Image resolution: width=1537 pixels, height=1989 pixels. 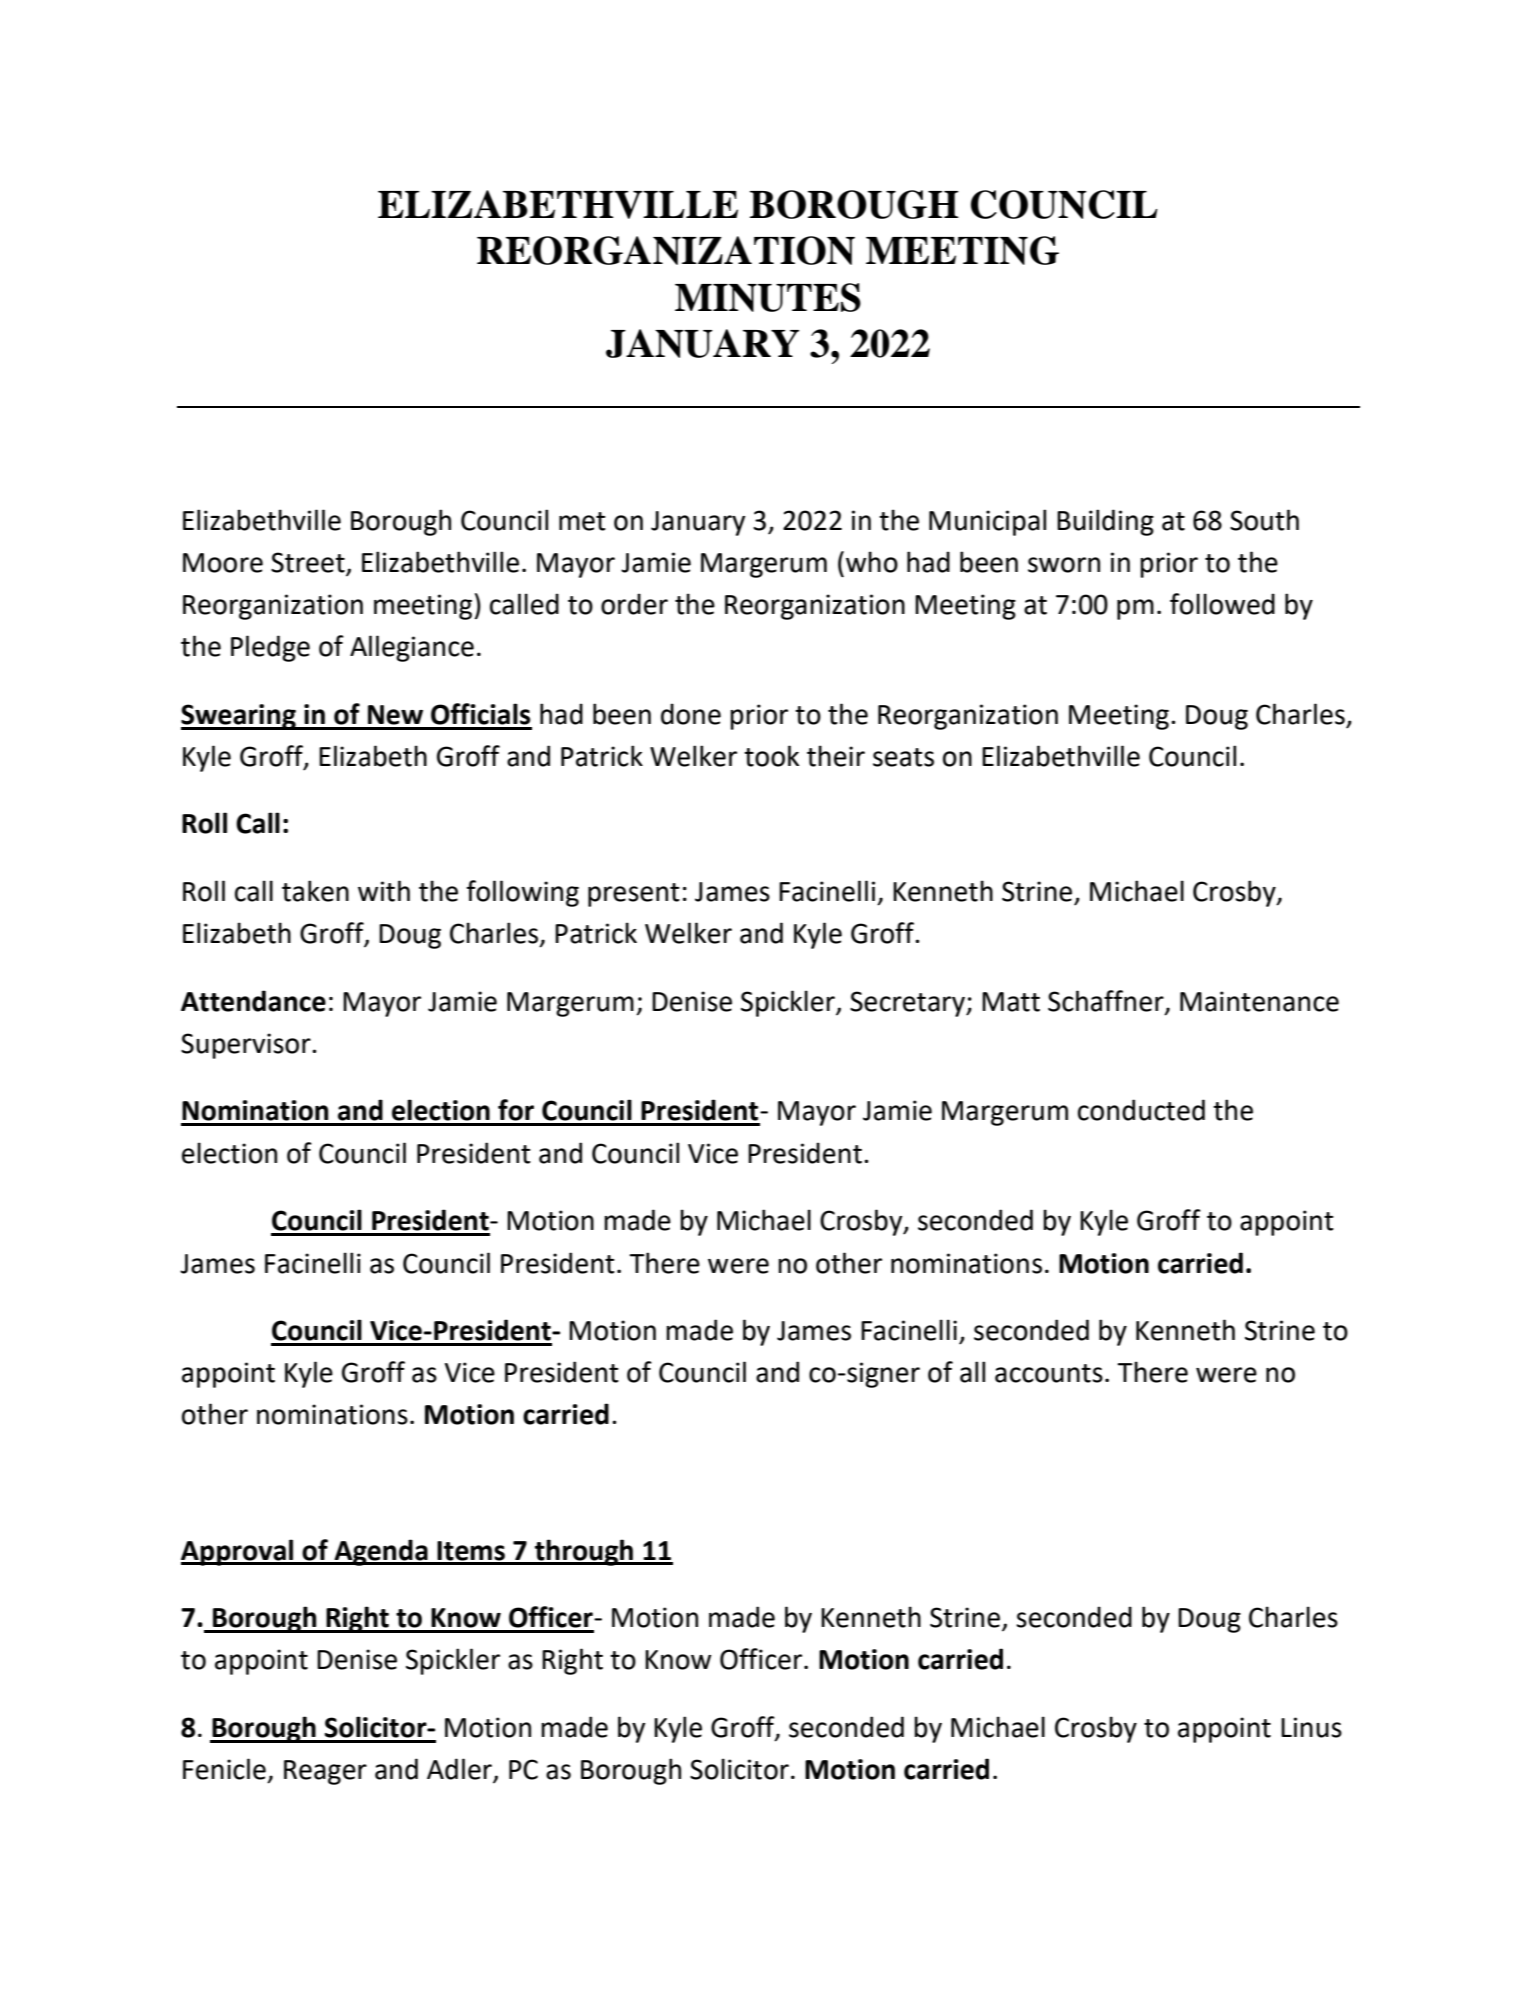 What do you see at coordinates (1049, 1373) in the page?
I see `accounts` at bounding box center [1049, 1373].
